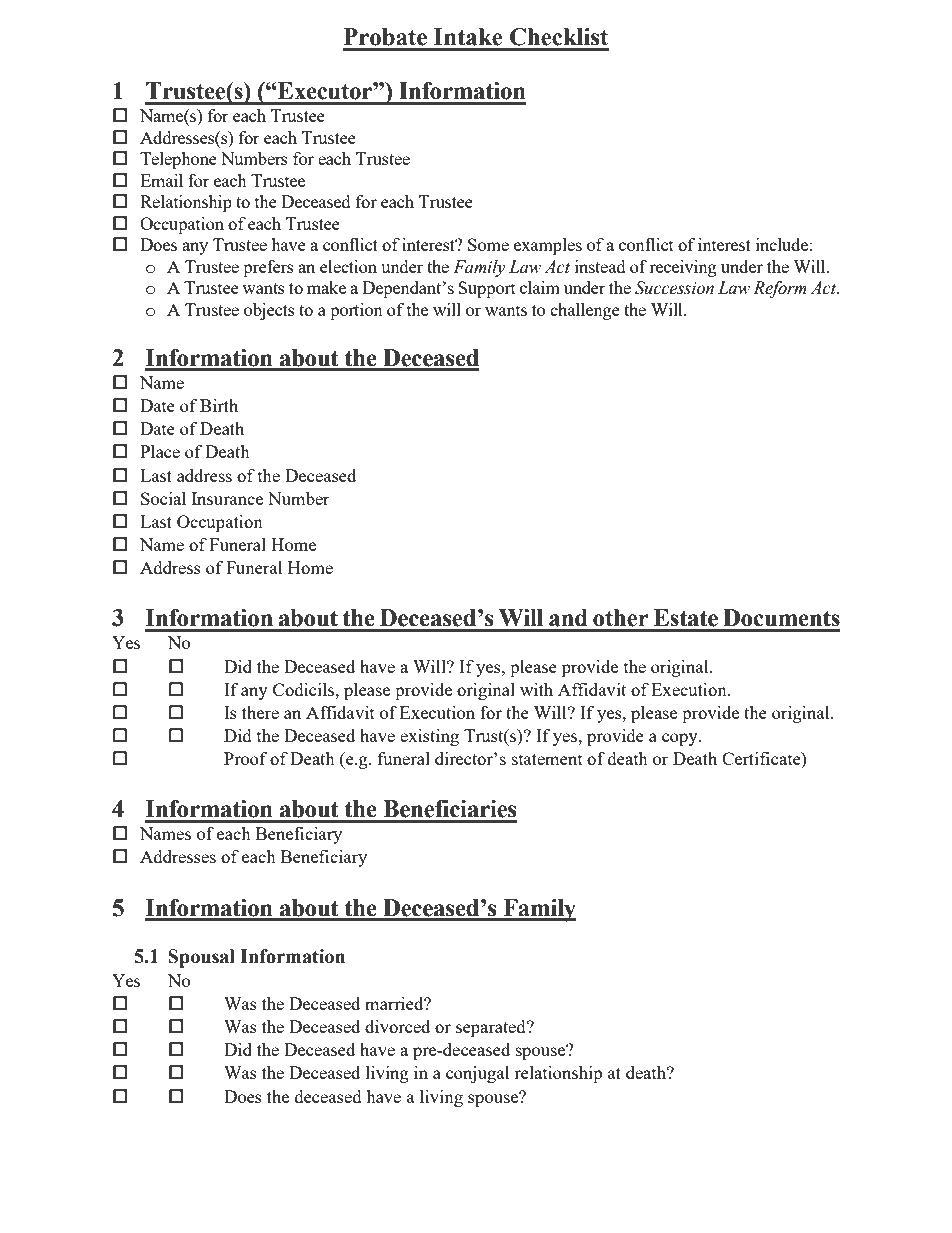 Image resolution: width=952 pixels, height=1233 pixels. What do you see at coordinates (227, 498) in the page?
I see `Insurance` at bounding box center [227, 498].
